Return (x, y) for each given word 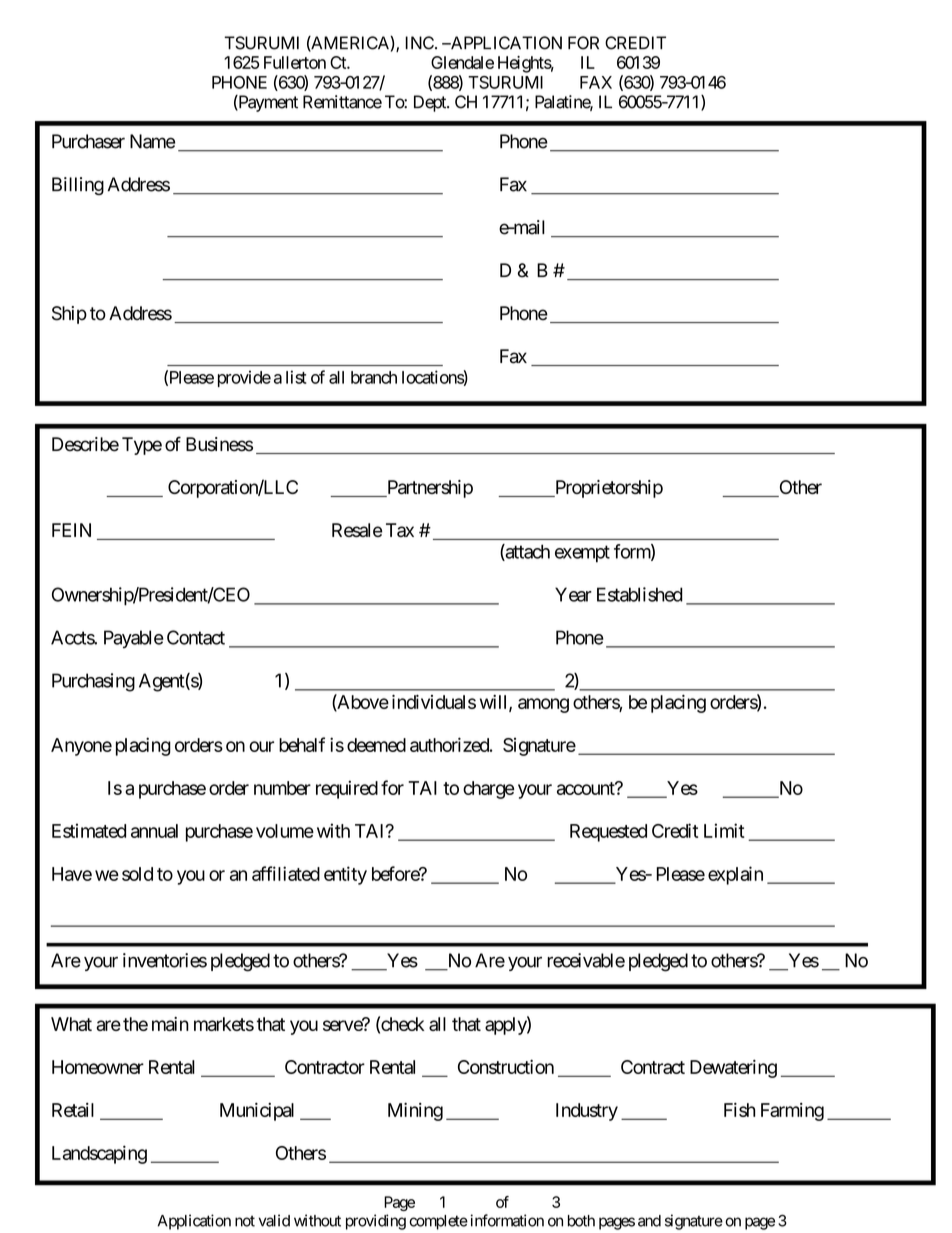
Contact (196, 637)
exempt (582, 554)
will (495, 703)
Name (152, 141)
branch (374, 377)
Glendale (462, 62)
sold (137, 874)
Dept (431, 103)
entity (345, 875)
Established (640, 594)
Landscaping (99, 1154)
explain (735, 875)
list (296, 377)
